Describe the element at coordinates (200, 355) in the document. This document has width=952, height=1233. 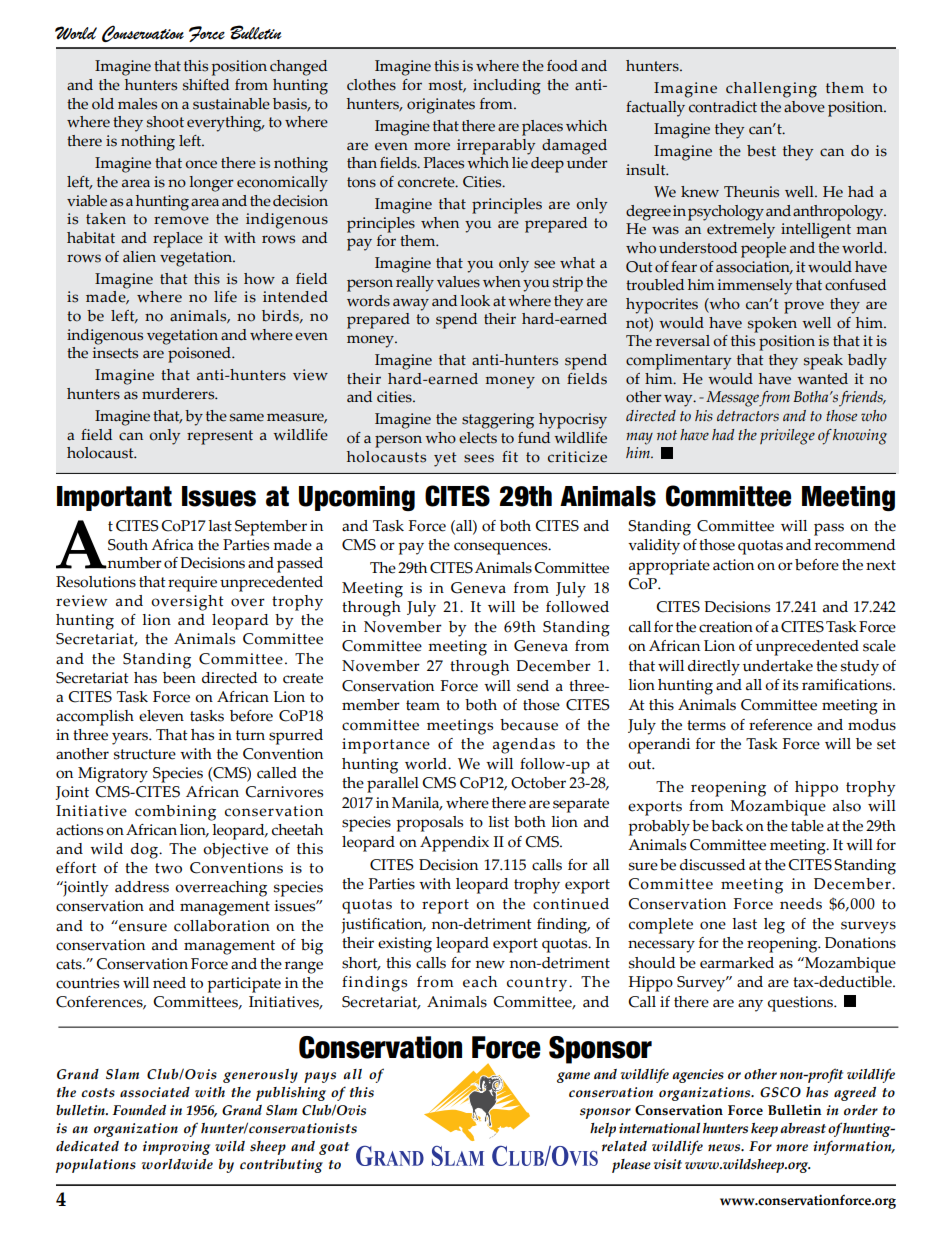
I see `poisoned` at that location.
